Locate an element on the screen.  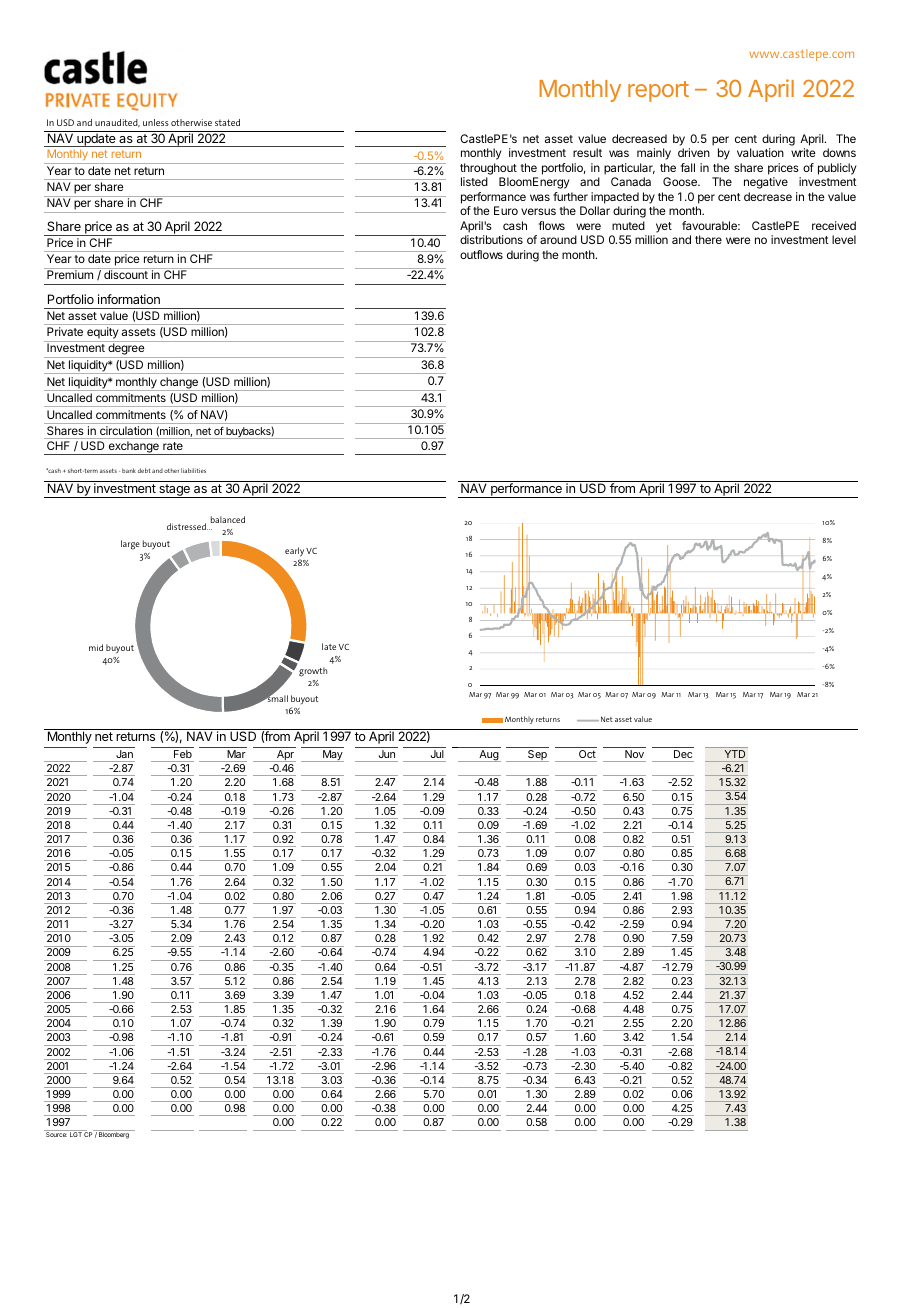
Source is located at coordinates (56, 1133).
